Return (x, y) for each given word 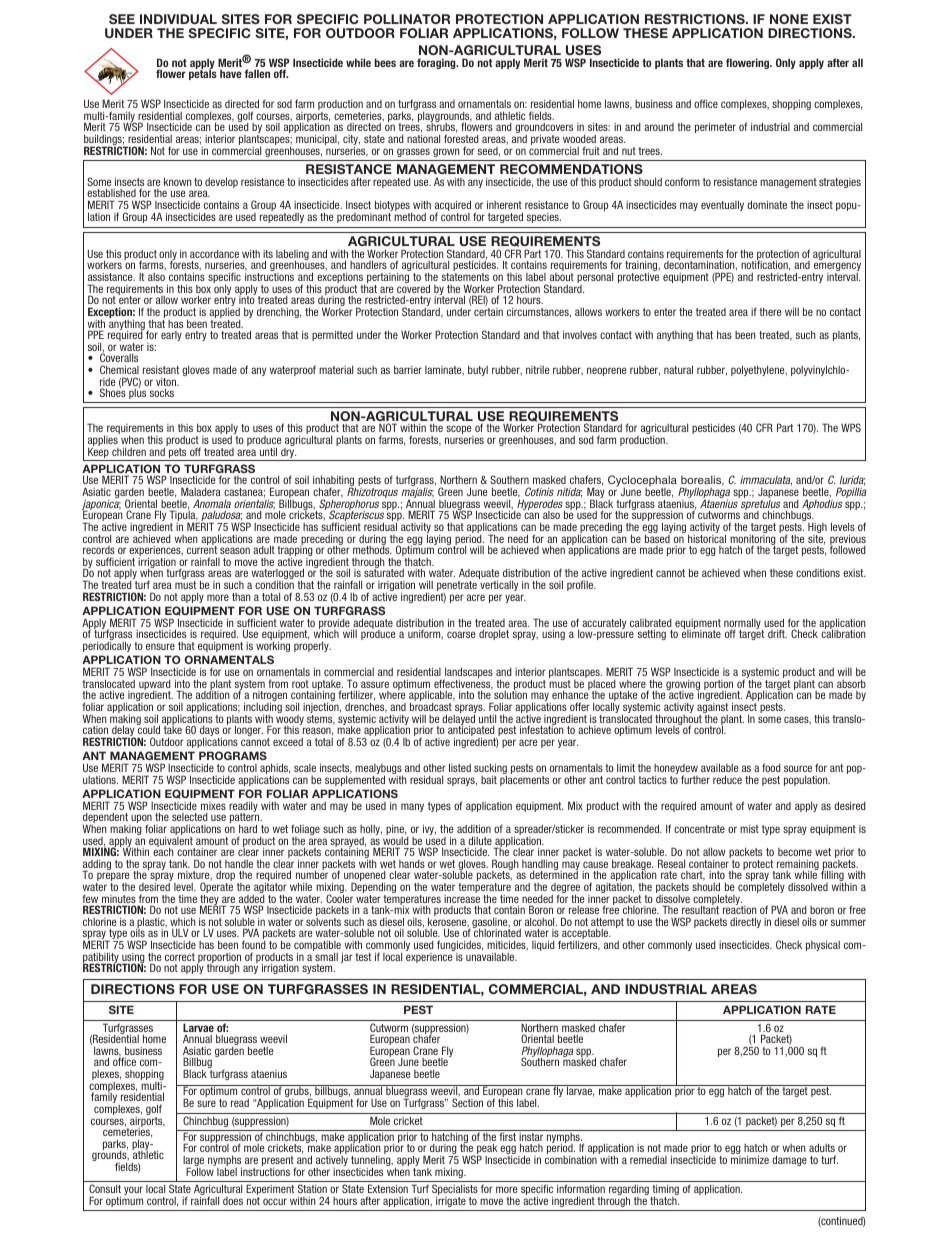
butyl (478, 370)
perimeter (715, 127)
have (231, 73)
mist (749, 828)
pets (178, 454)
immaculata (766, 480)
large (193, 1162)
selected (190, 817)
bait (489, 779)
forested (461, 138)
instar (531, 1137)
